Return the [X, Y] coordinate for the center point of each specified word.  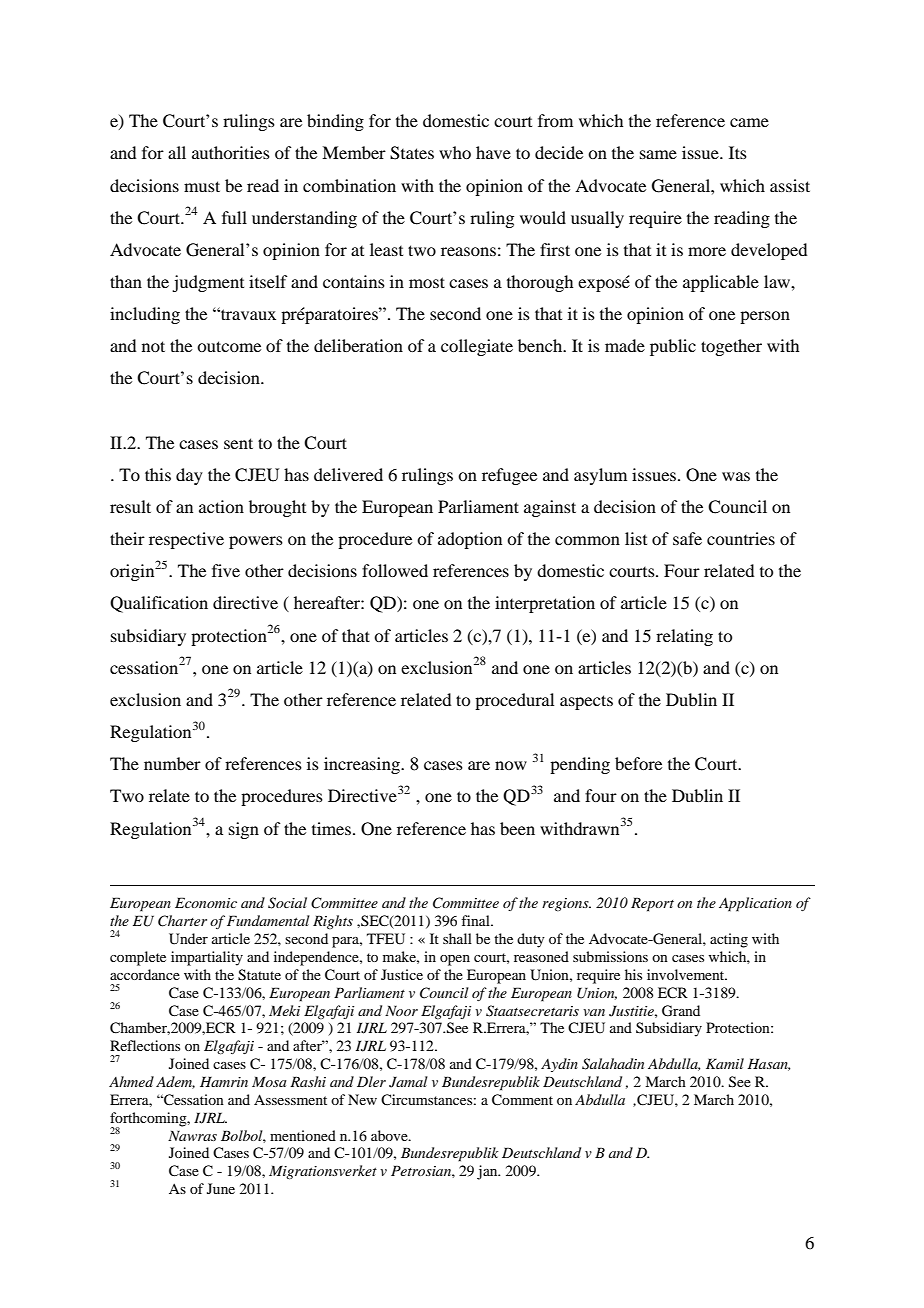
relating [684, 637]
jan [488, 1172]
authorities [231, 152]
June [221, 1188]
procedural [514, 701]
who [455, 152]
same [658, 154]
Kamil [725, 1063]
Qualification [159, 604]
